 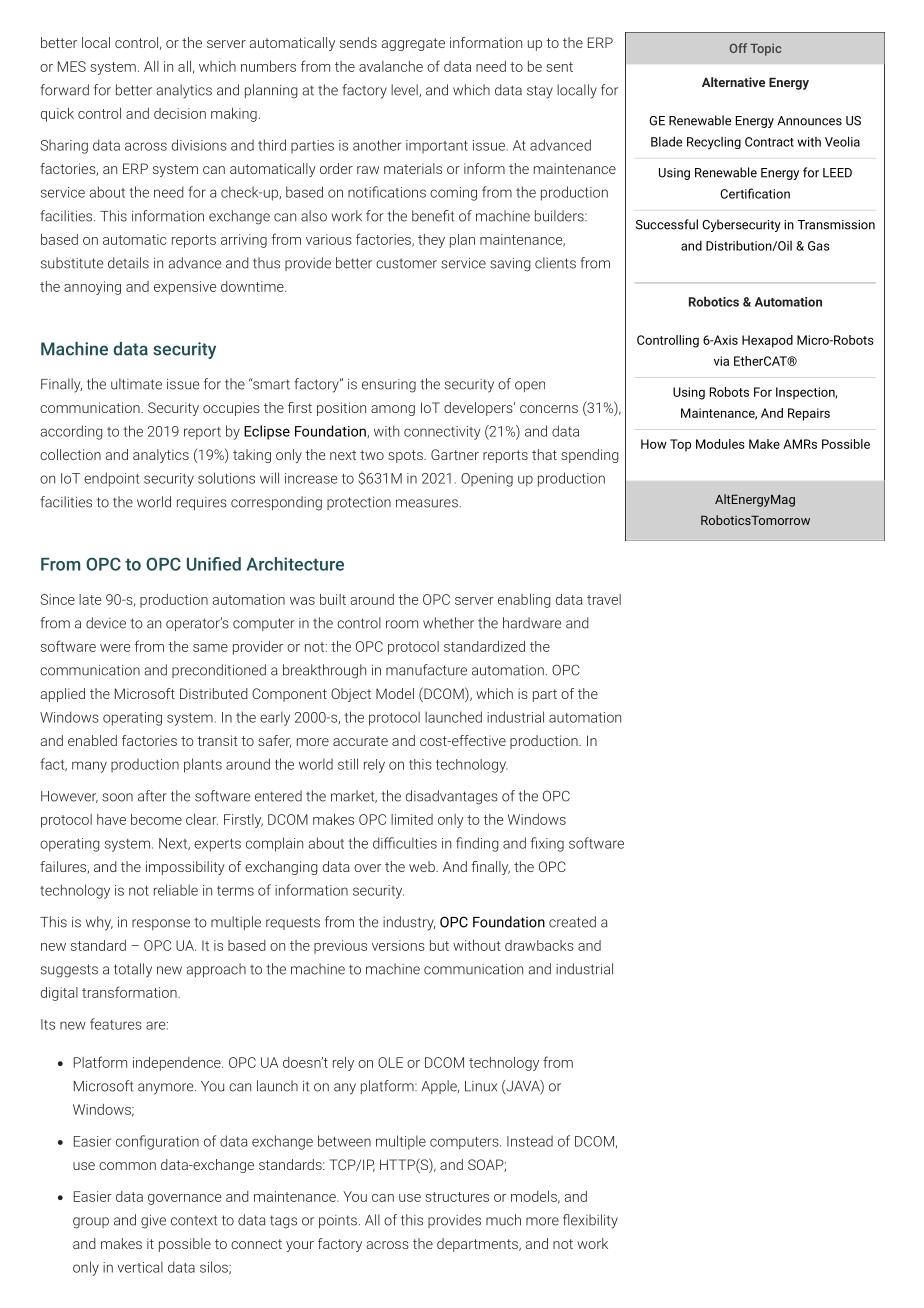 I want to click on structures, so click(x=457, y=1197).
